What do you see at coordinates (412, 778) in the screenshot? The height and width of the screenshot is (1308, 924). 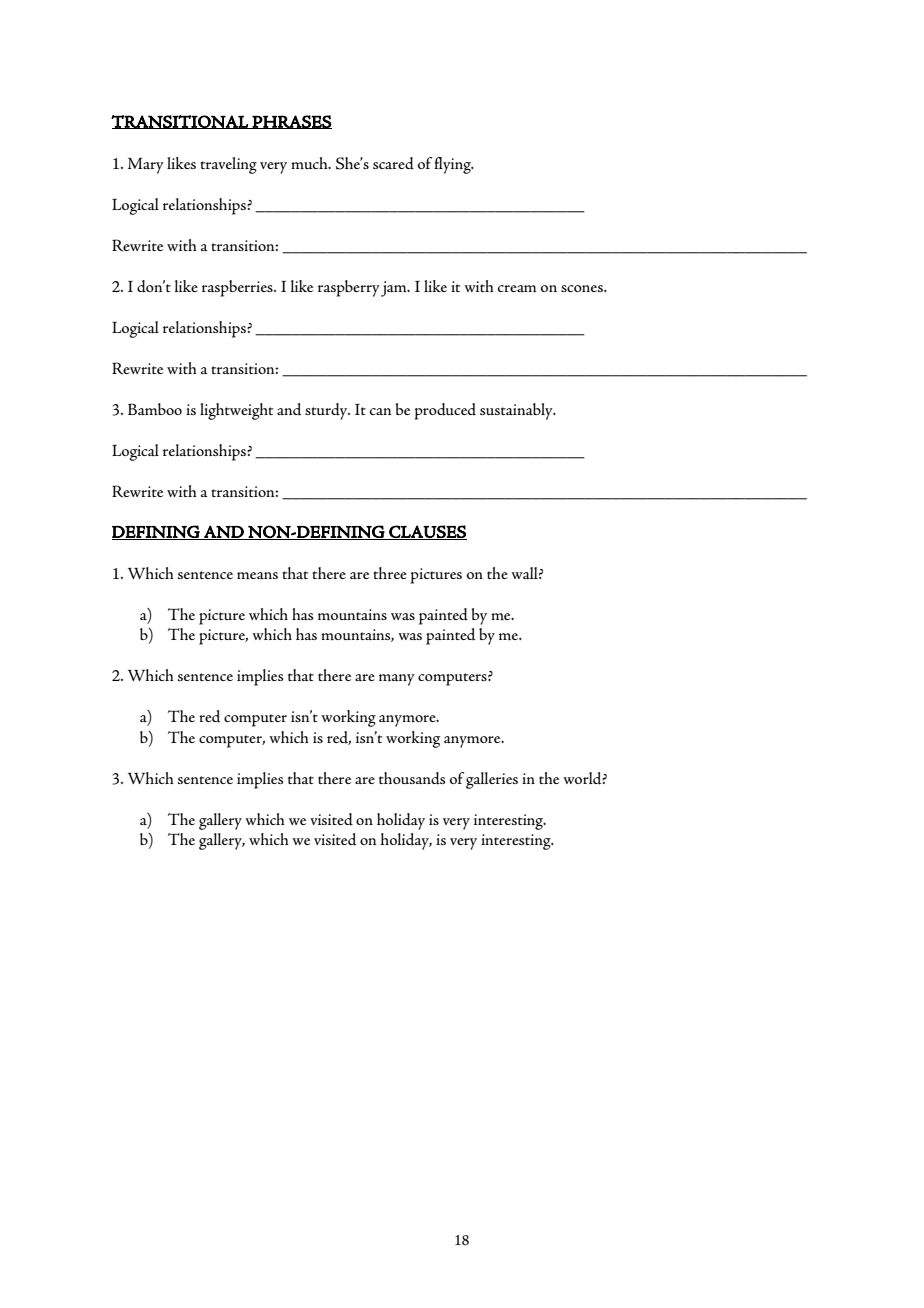 I see `thousands` at bounding box center [412, 778].
